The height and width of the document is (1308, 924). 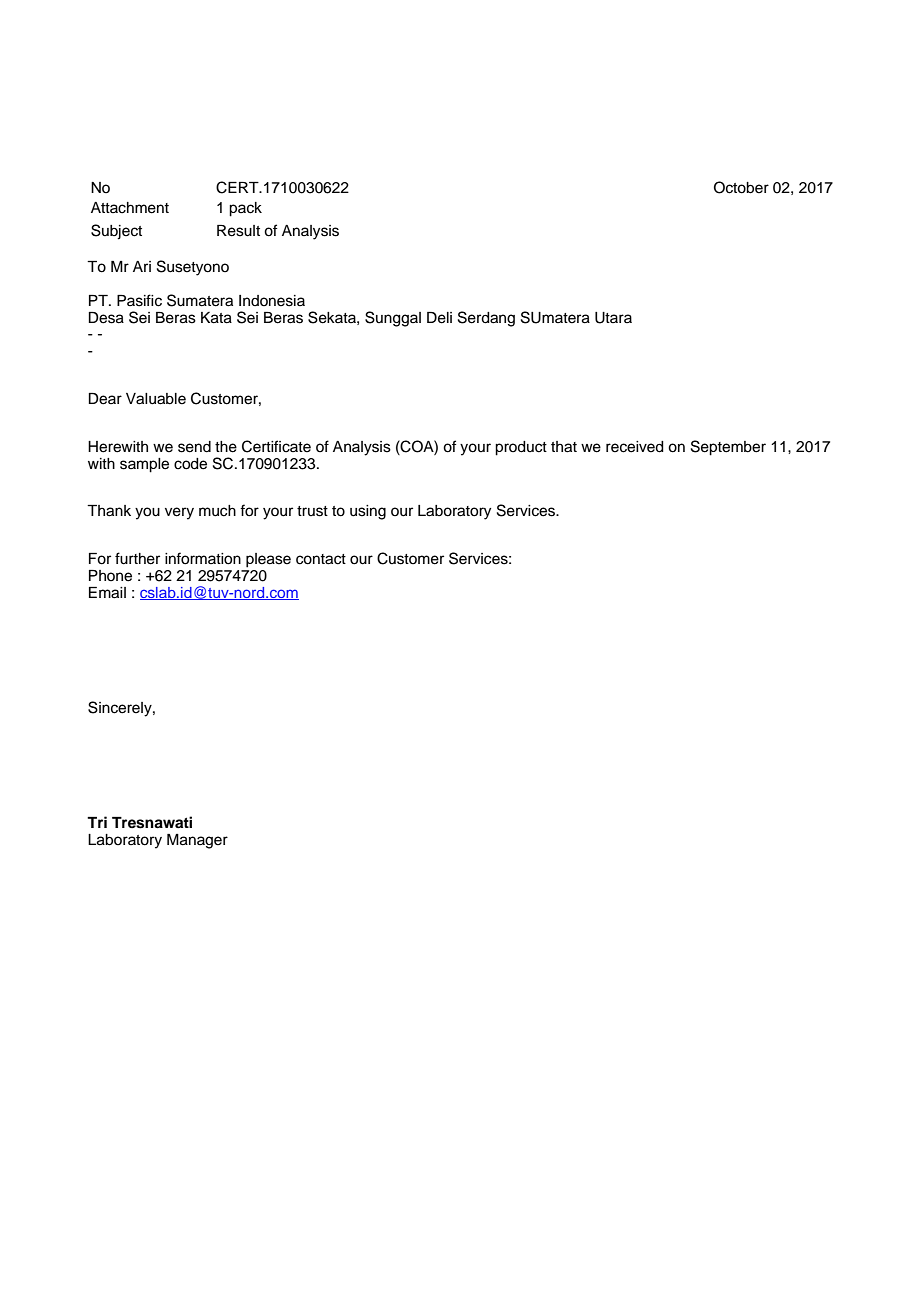 What do you see at coordinates (179, 513) in the document?
I see `very` at bounding box center [179, 513].
